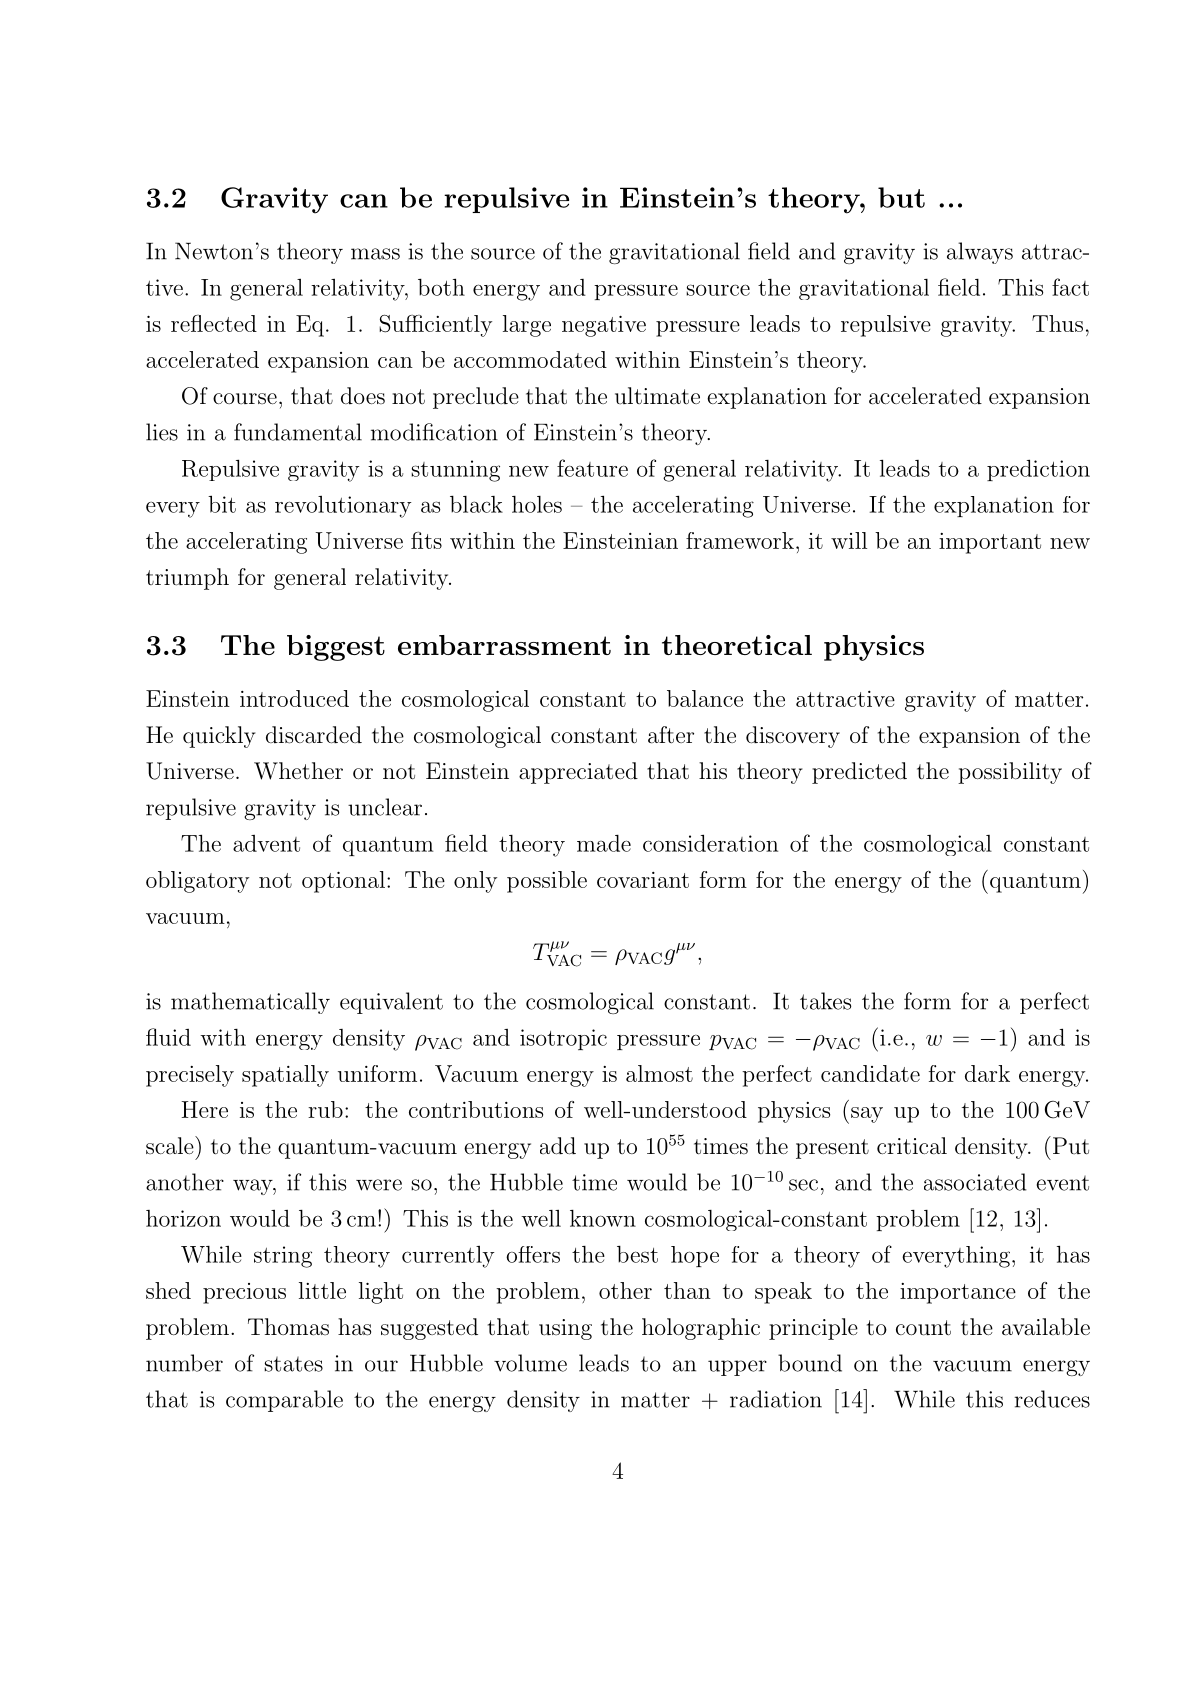 This image has width=1202, height=1699. I want to click on using, so click(565, 1329).
